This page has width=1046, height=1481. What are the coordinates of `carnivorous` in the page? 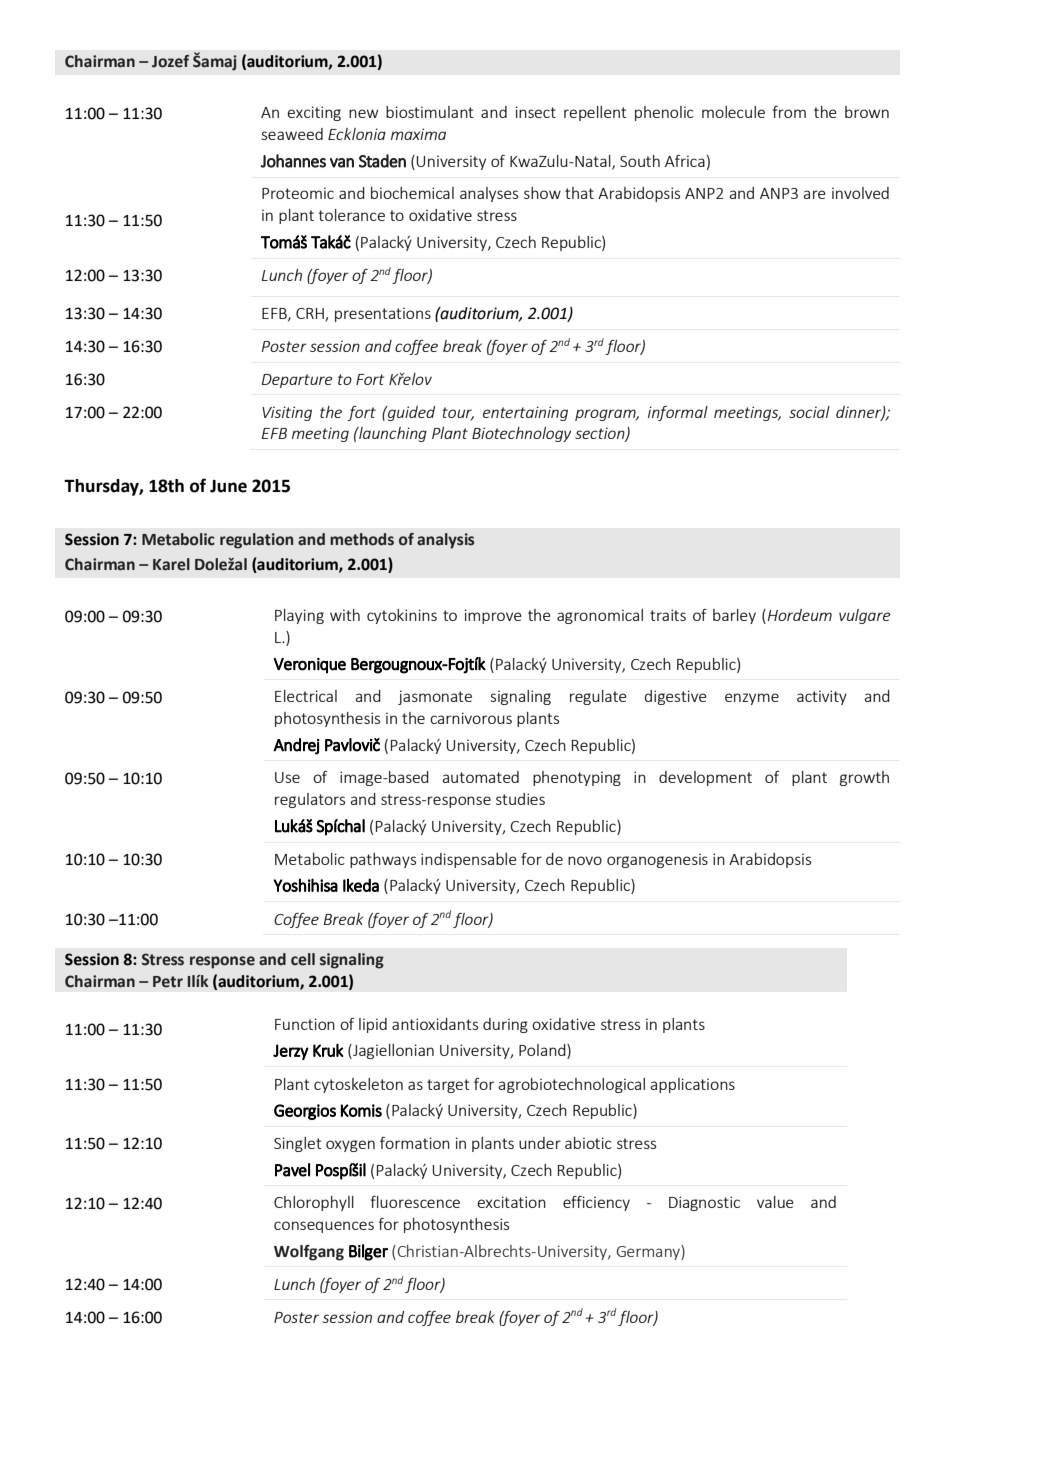 It's located at (471, 718).
